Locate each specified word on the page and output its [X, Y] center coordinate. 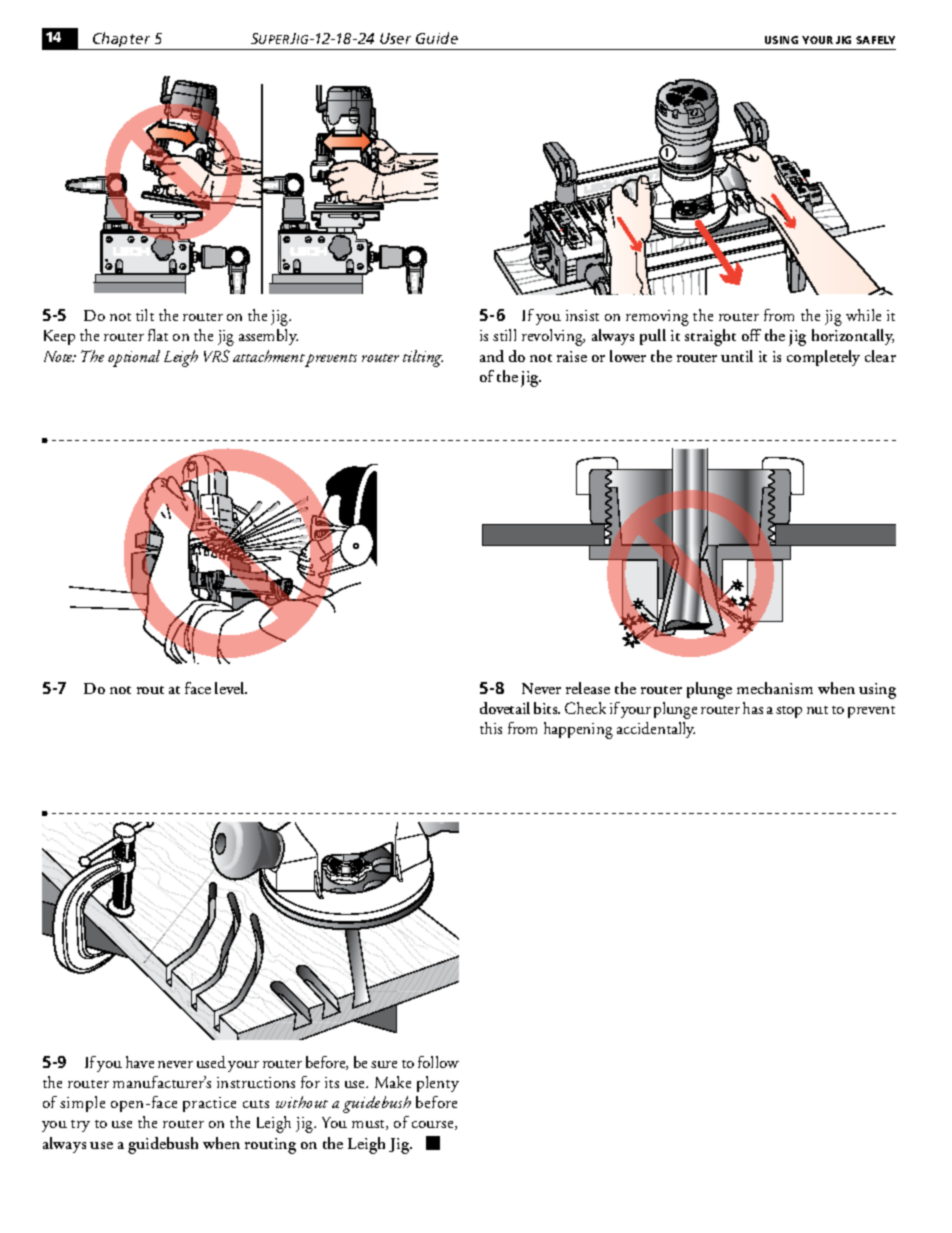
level [231, 688]
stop [789, 712]
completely [823, 358]
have [140, 1062]
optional [134, 358]
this [491, 728]
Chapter [122, 41]
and [492, 356]
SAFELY [875, 40]
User [395, 38]
